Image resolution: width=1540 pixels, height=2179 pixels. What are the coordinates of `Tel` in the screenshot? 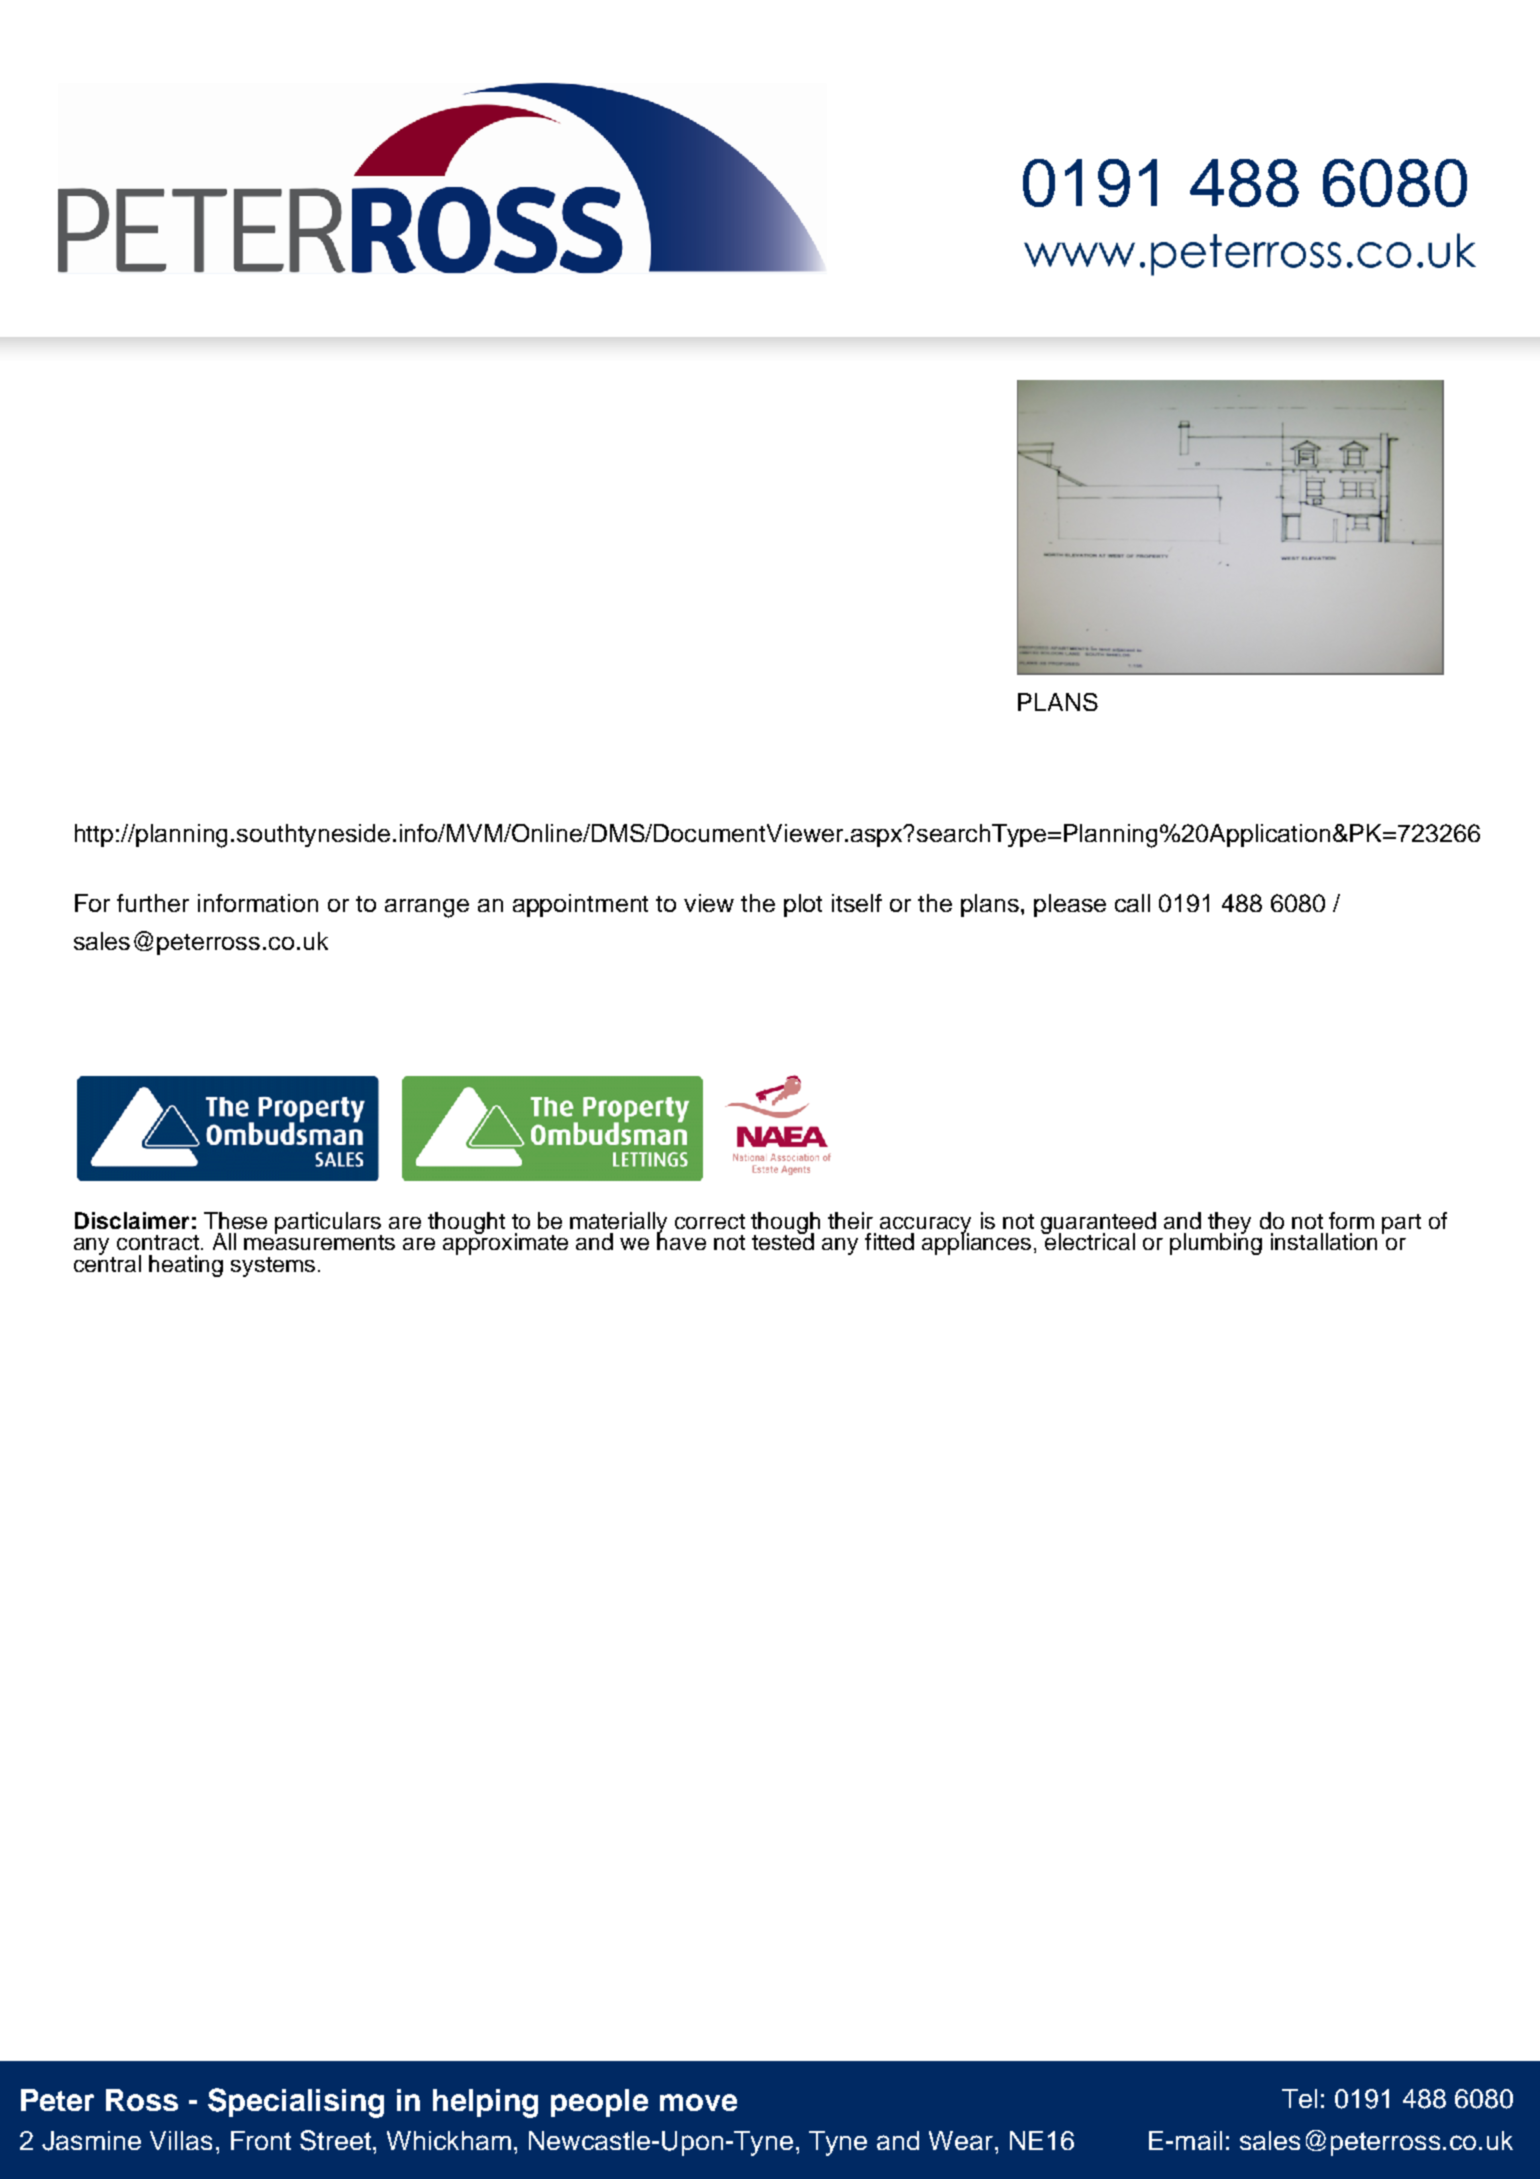 It's located at (1299, 2098).
